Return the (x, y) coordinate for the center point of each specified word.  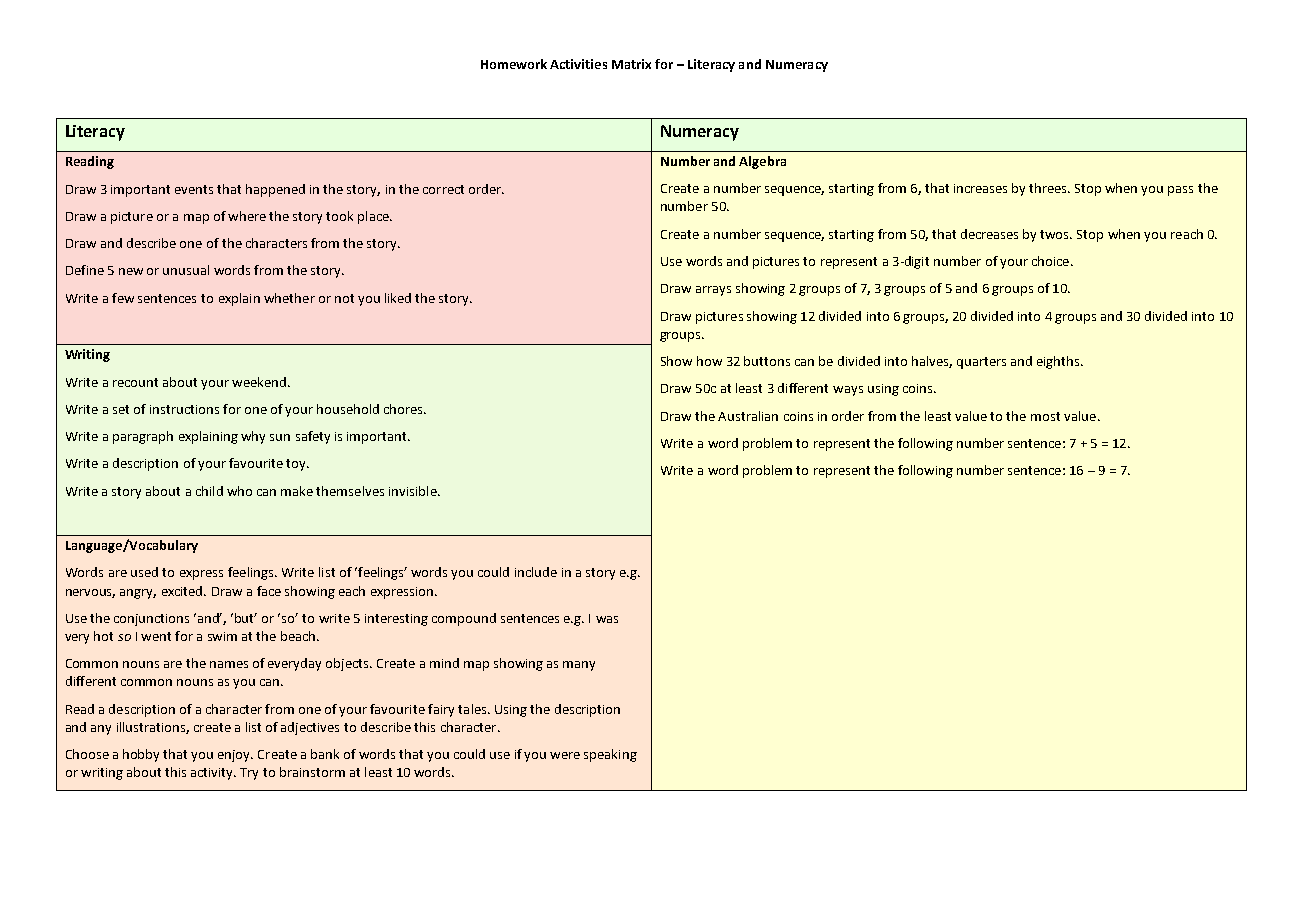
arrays (713, 291)
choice (1052, 261)
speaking (610, 755)
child (209, 491)
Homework (514, 64)
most (1045, 416)
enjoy (235, 756)
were (565, 755)
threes (1049, 188)
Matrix (631, 64)
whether (289, 298)
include (536, 572)
